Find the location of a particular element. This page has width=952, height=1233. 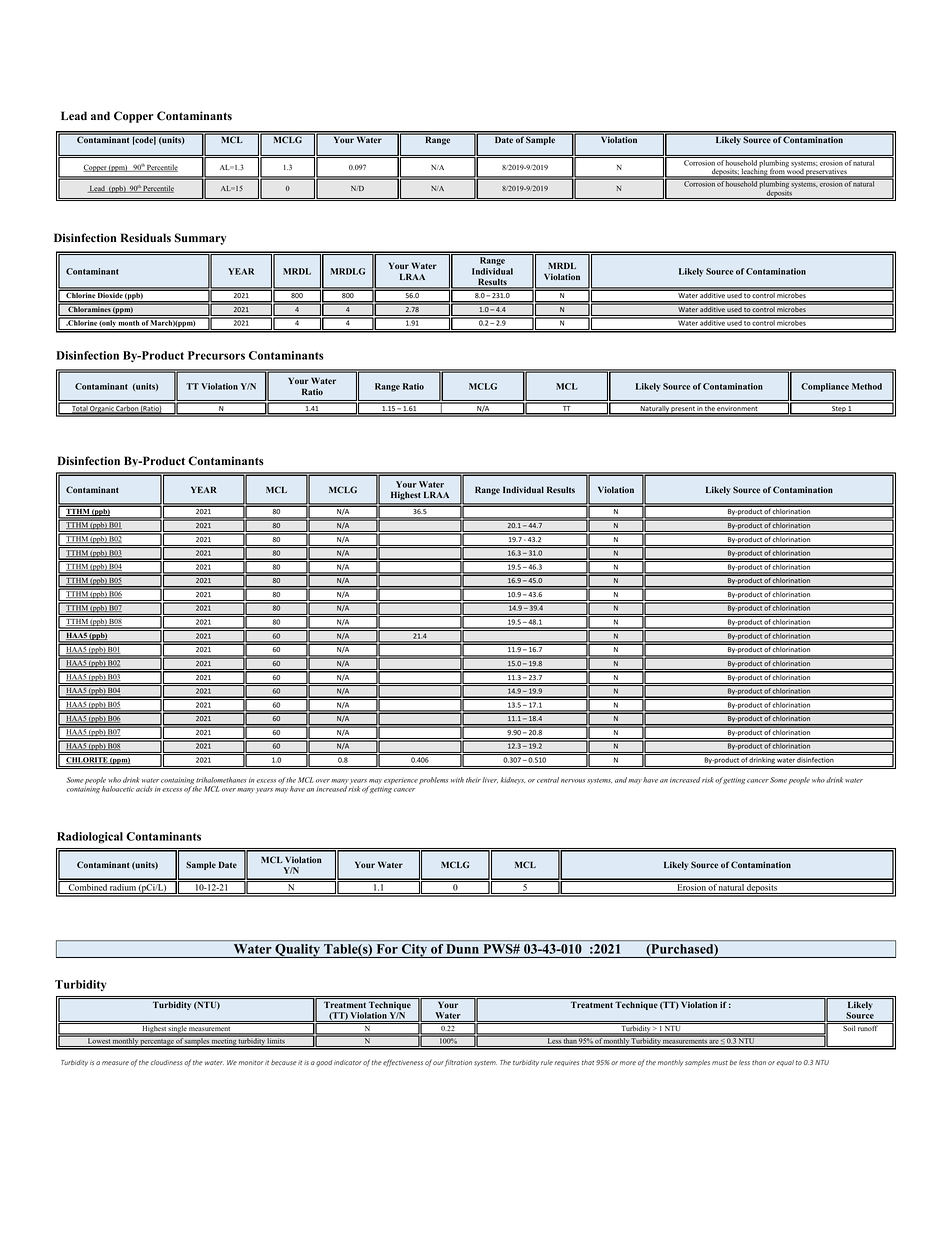

acids is located at coordinates (144, 789).
